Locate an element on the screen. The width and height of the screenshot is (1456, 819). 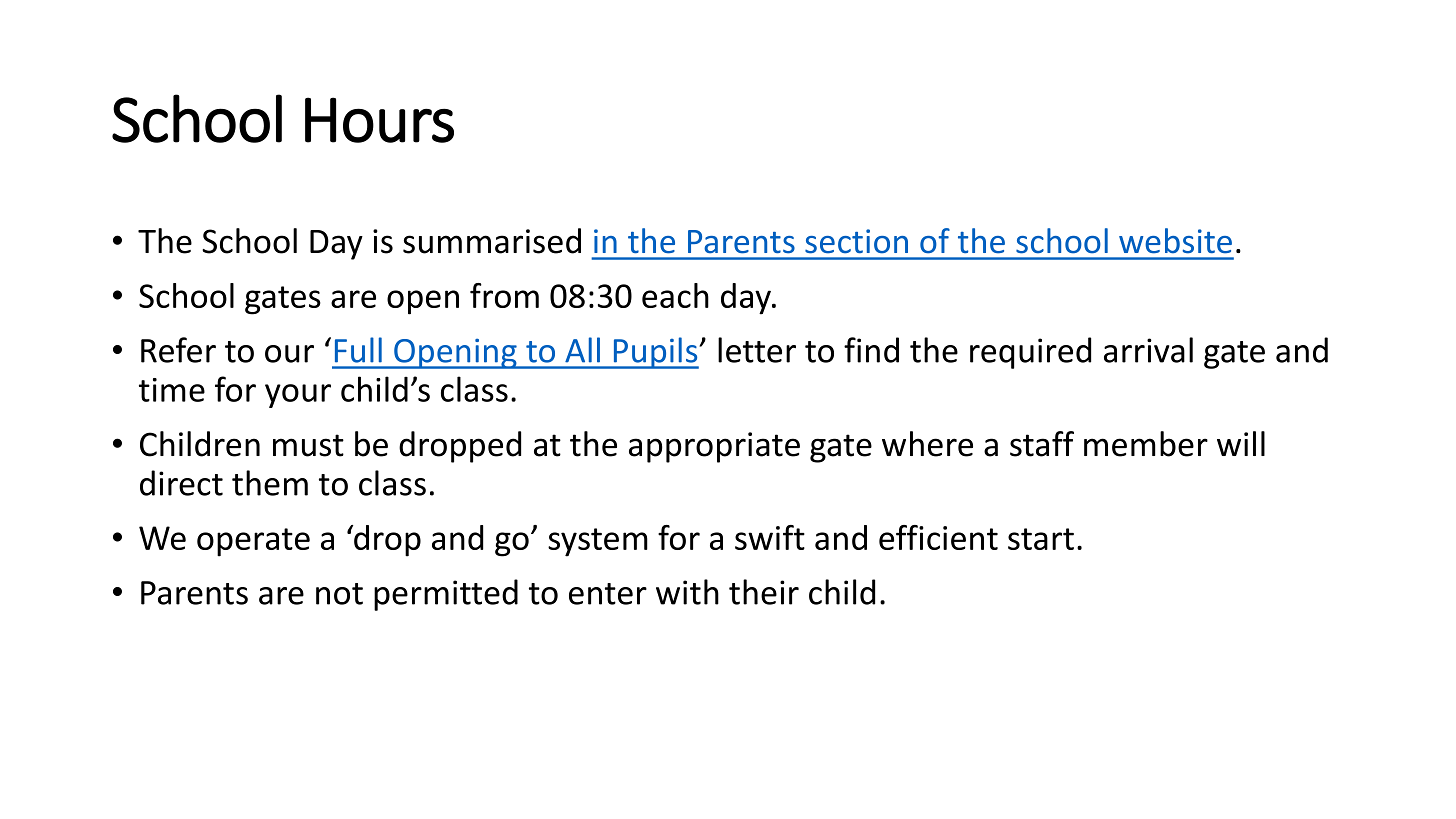
Pupils is located at coordinates (655, 353).
